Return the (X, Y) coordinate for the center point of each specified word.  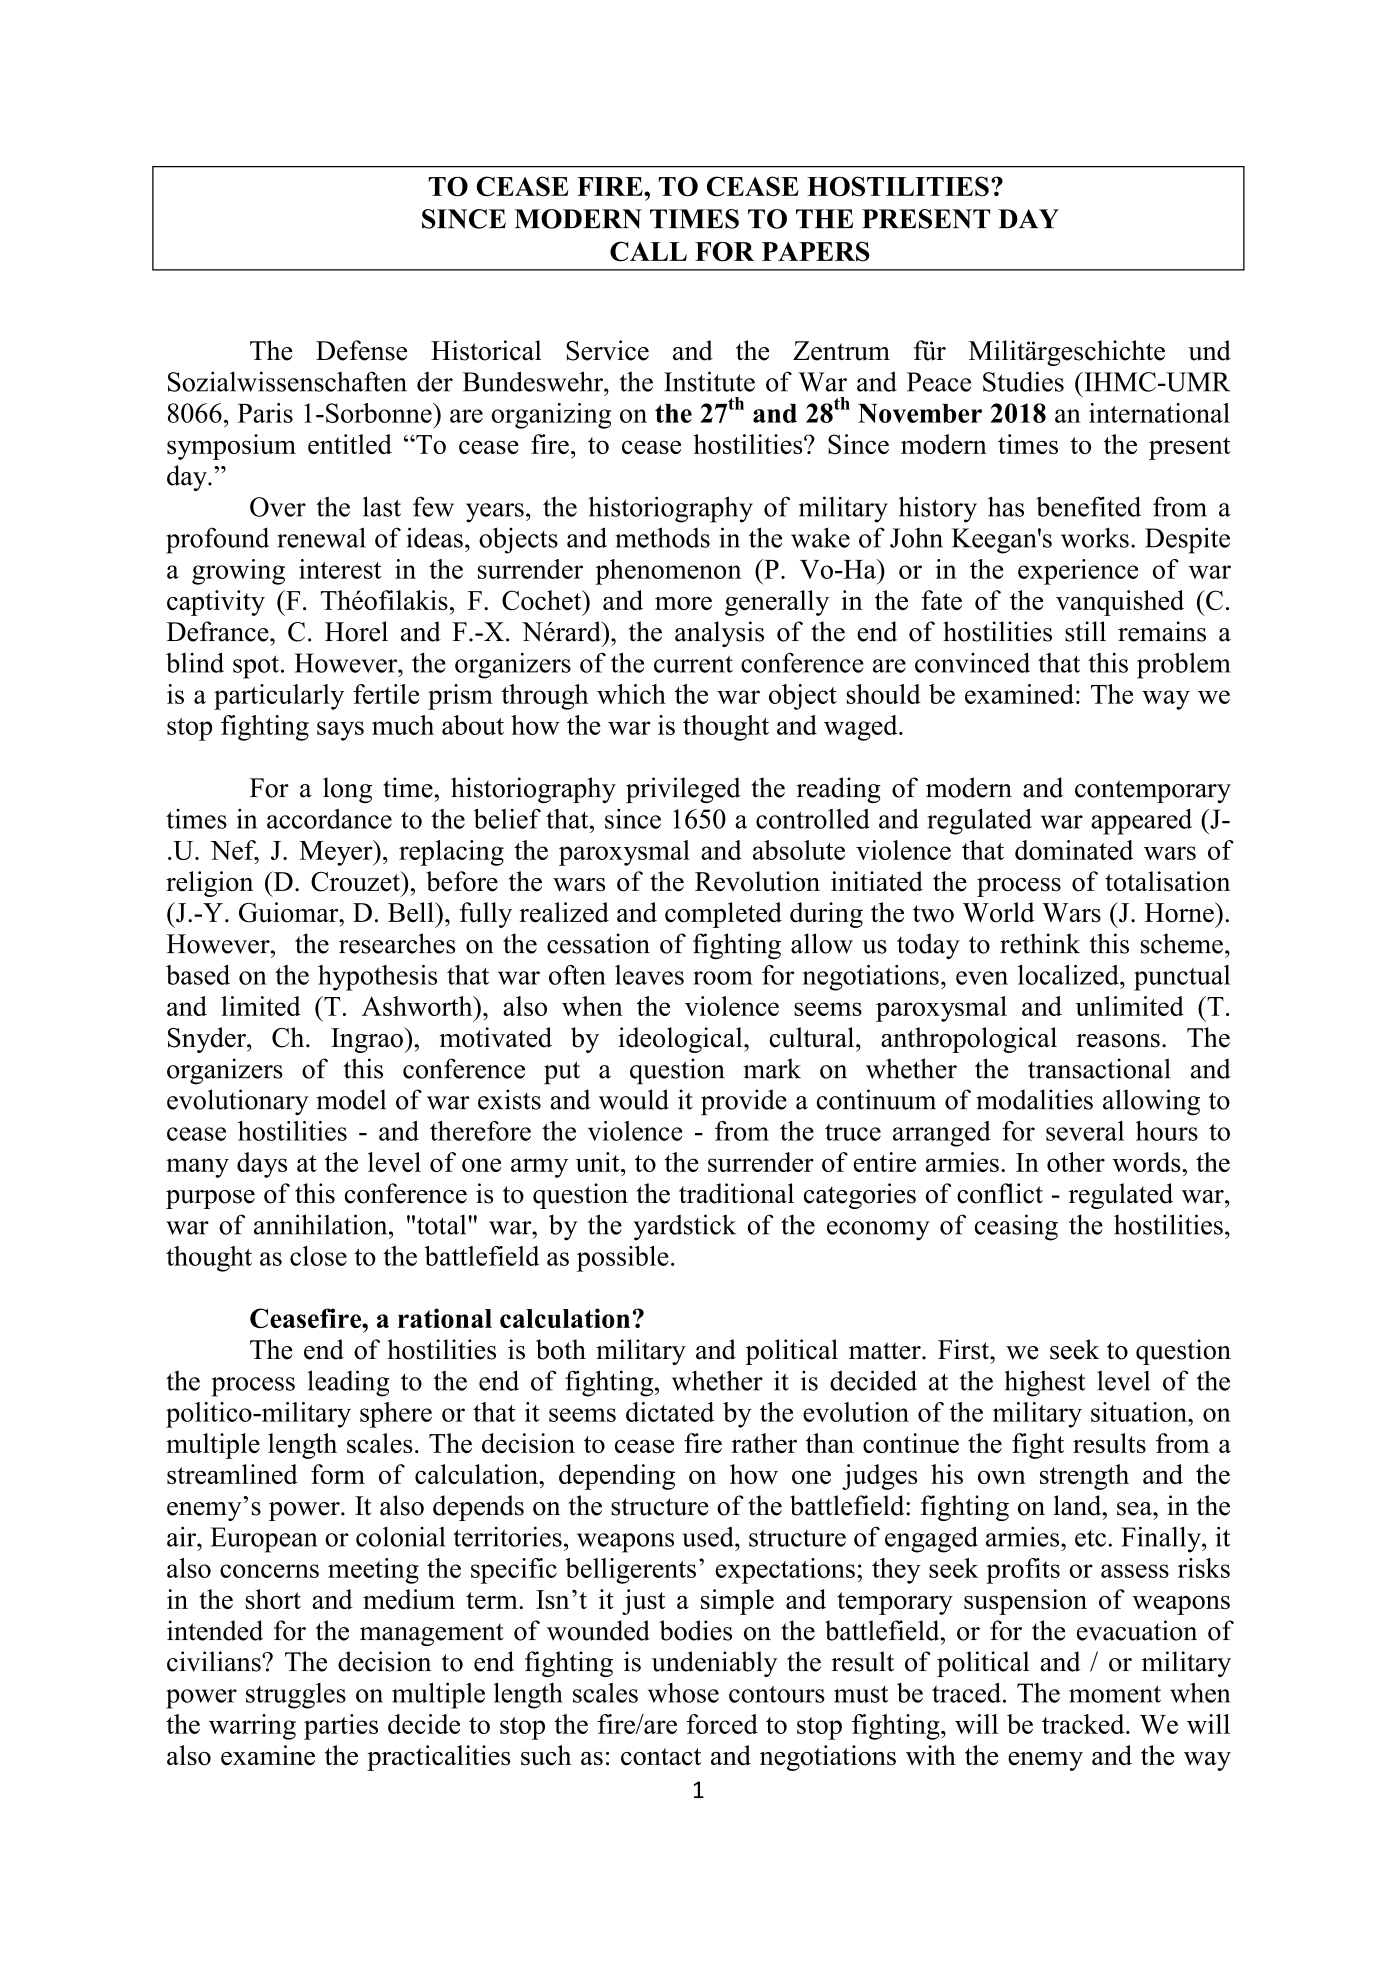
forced (722, 1724)
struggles (296, 1696)
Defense (361, 350)
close (318, 1256)
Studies (1023, 381)
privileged (683, 790)
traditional (736, 1193)
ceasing (1016, 1227)
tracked (1084, 1724)
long (347, 790)
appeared (1141, 822)
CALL (648, 251)
